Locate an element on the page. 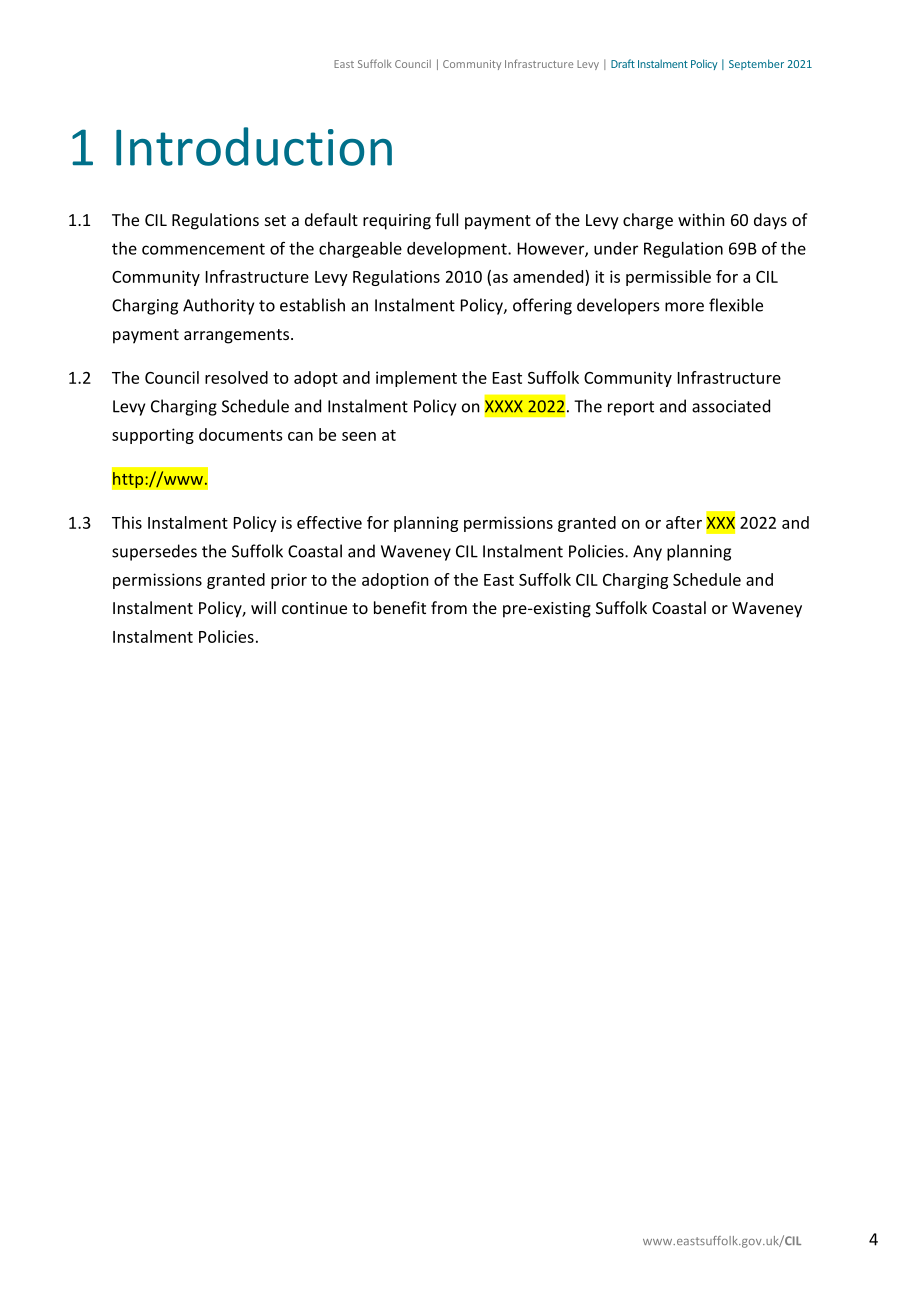  implement is located at coordinates (416, 379).
